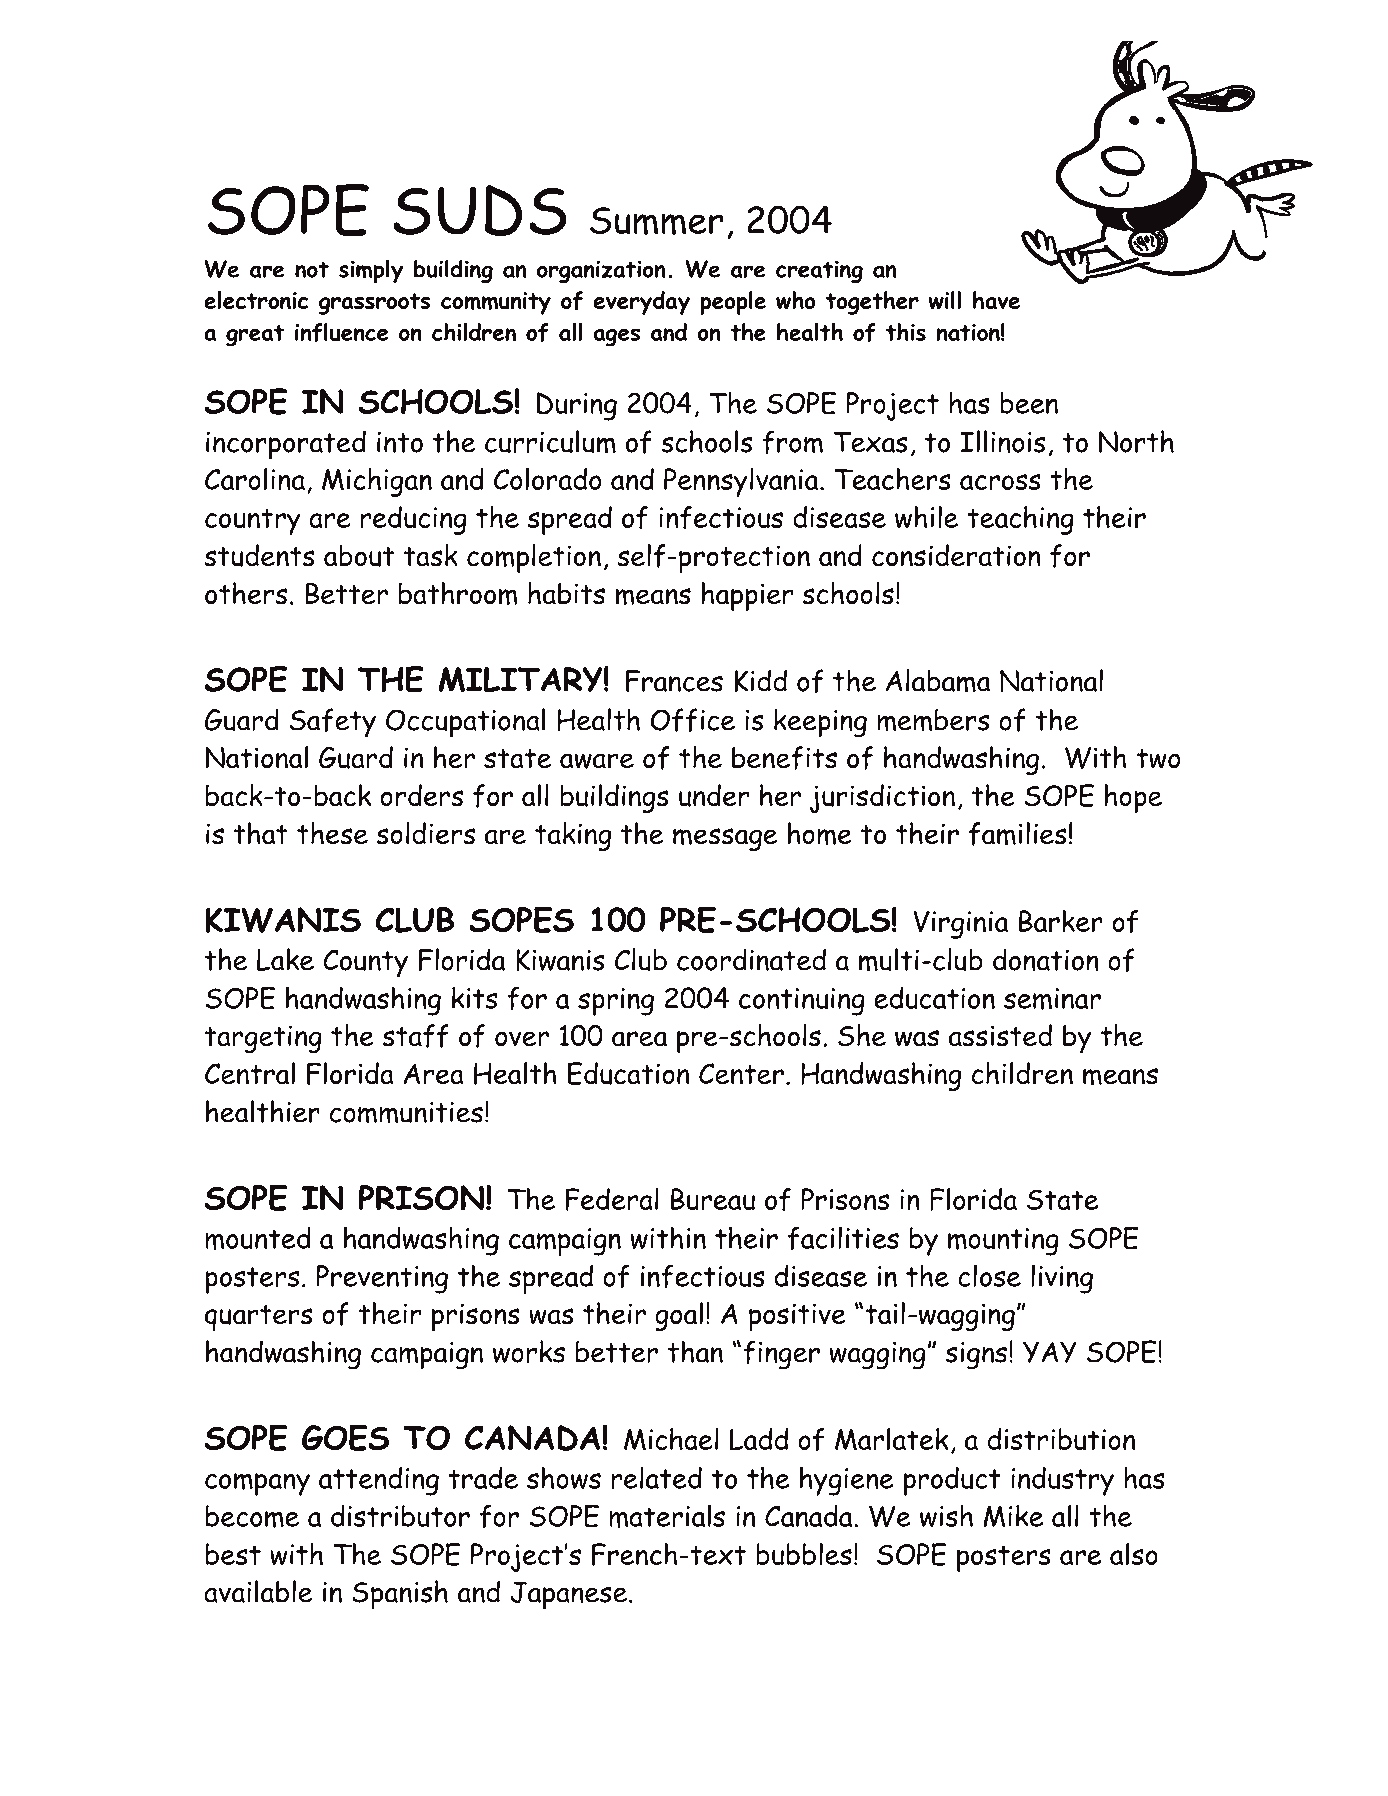  Describe the element at coordinates (365, 963) in the page. I see `County` at that location.
